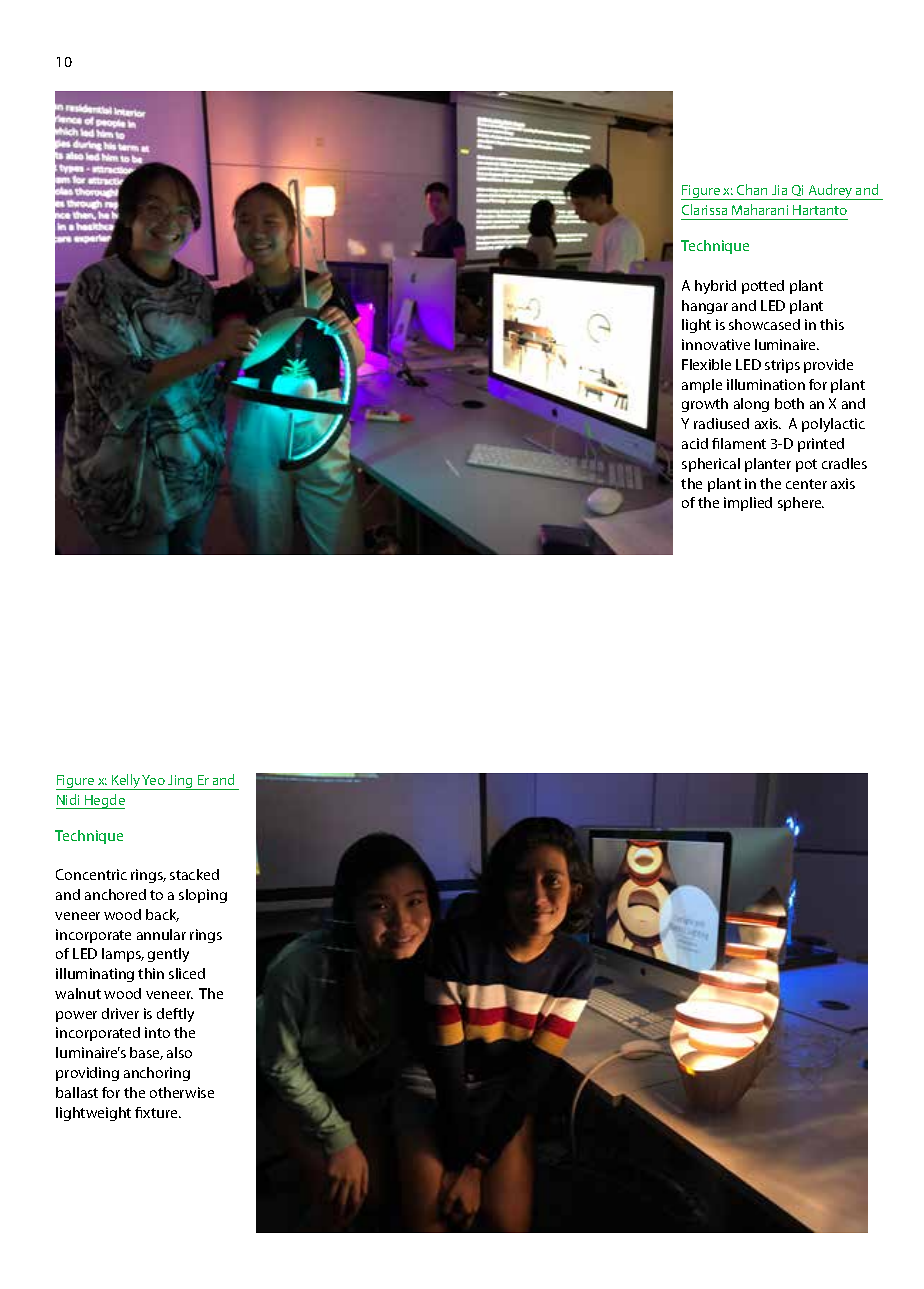 The image size is (924, 1289). What do you see at coordinates (705, 405) in the screenshot?
I see `growth` at bounding box center [705, 405].
